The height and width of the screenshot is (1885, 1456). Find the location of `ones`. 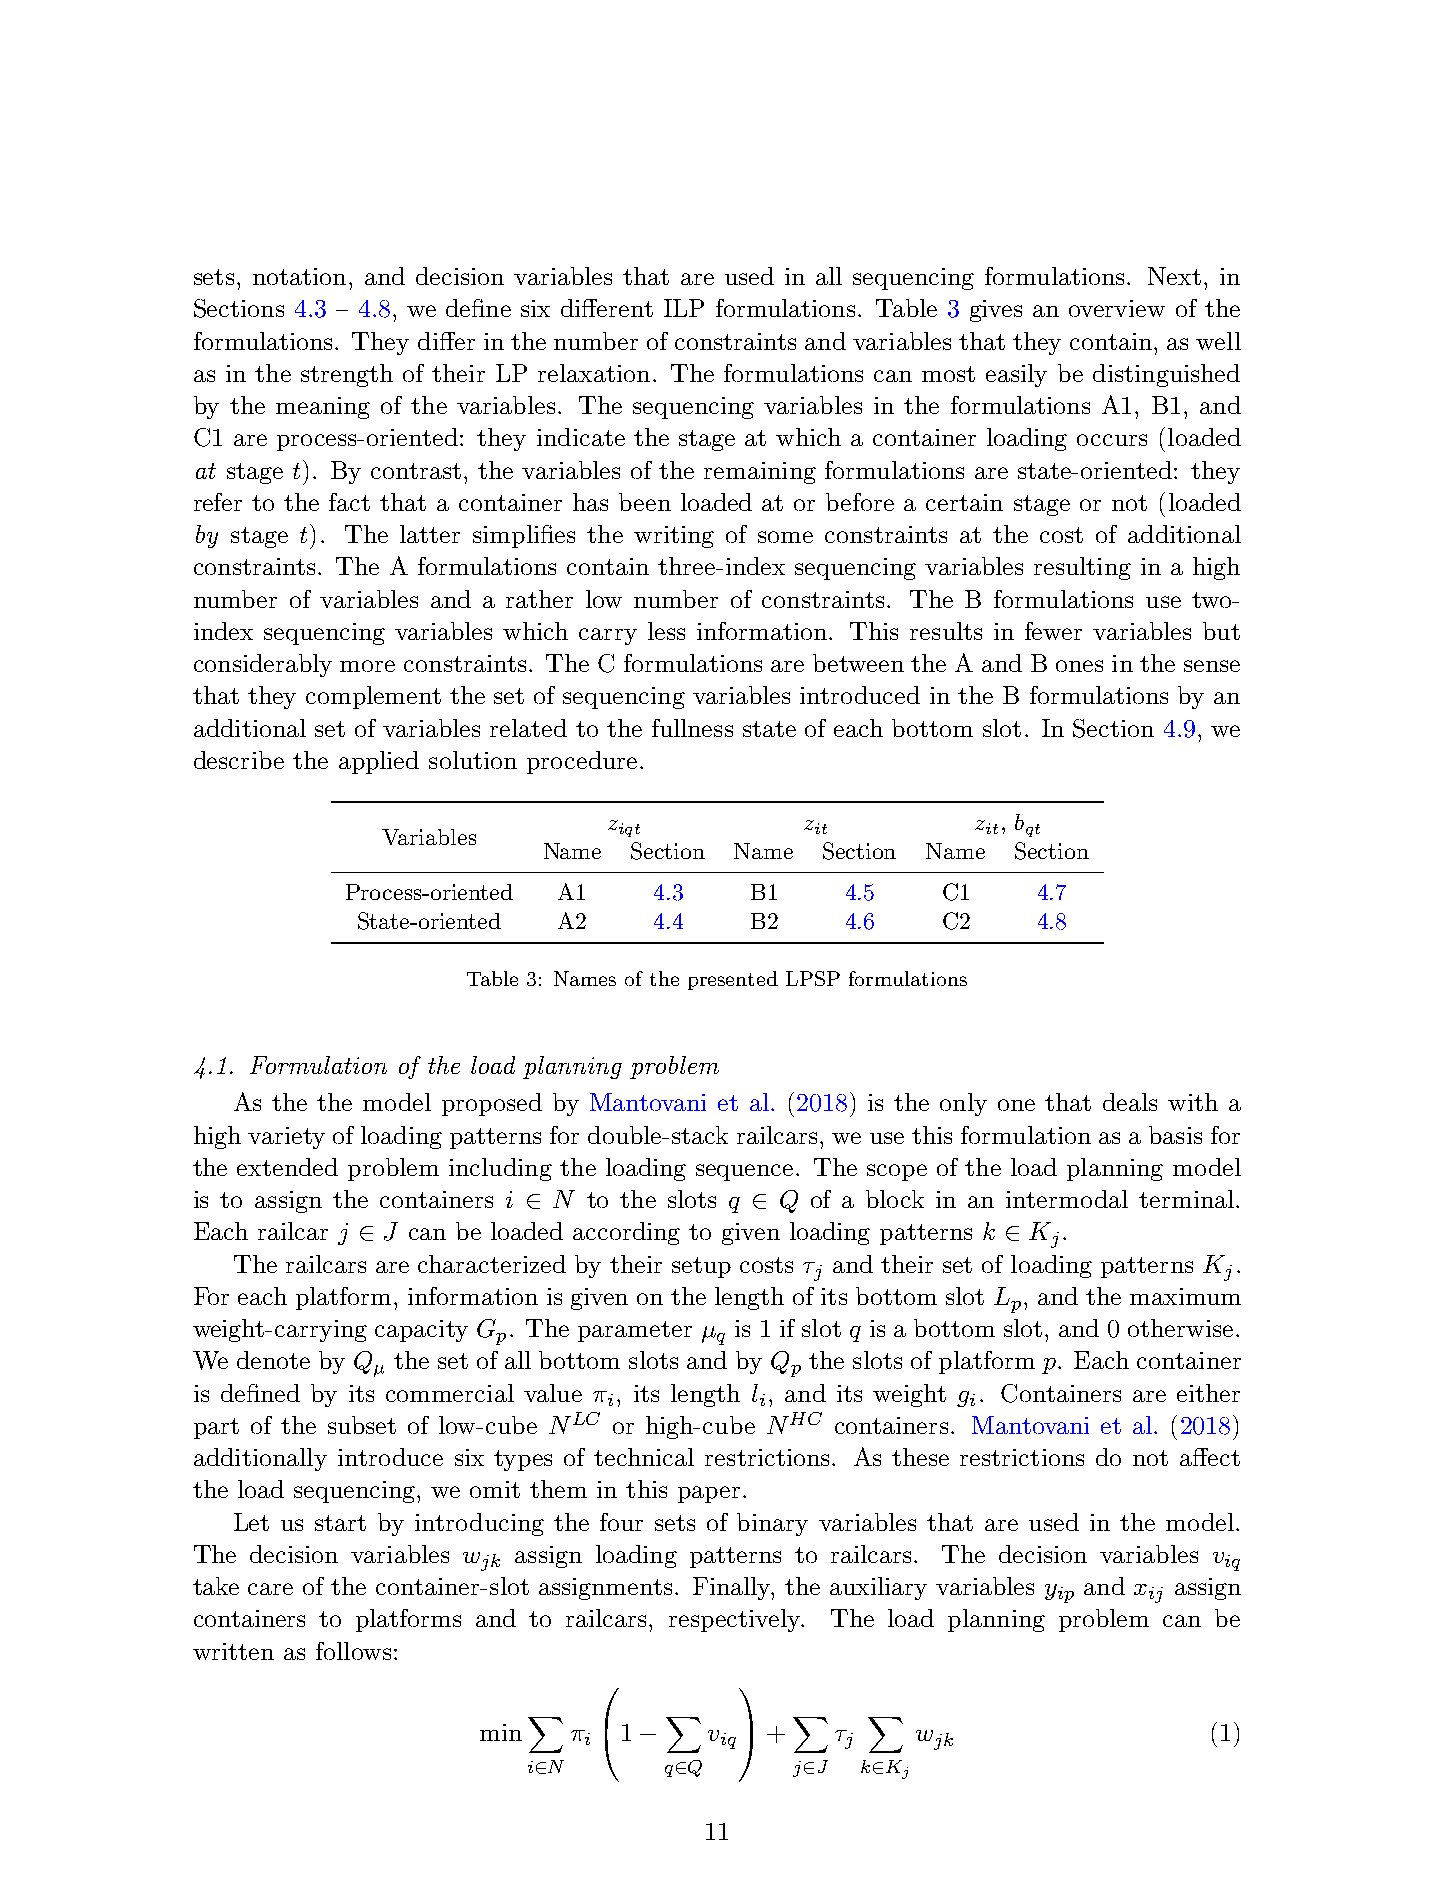

ones is located at coordinates (1079, 666).
